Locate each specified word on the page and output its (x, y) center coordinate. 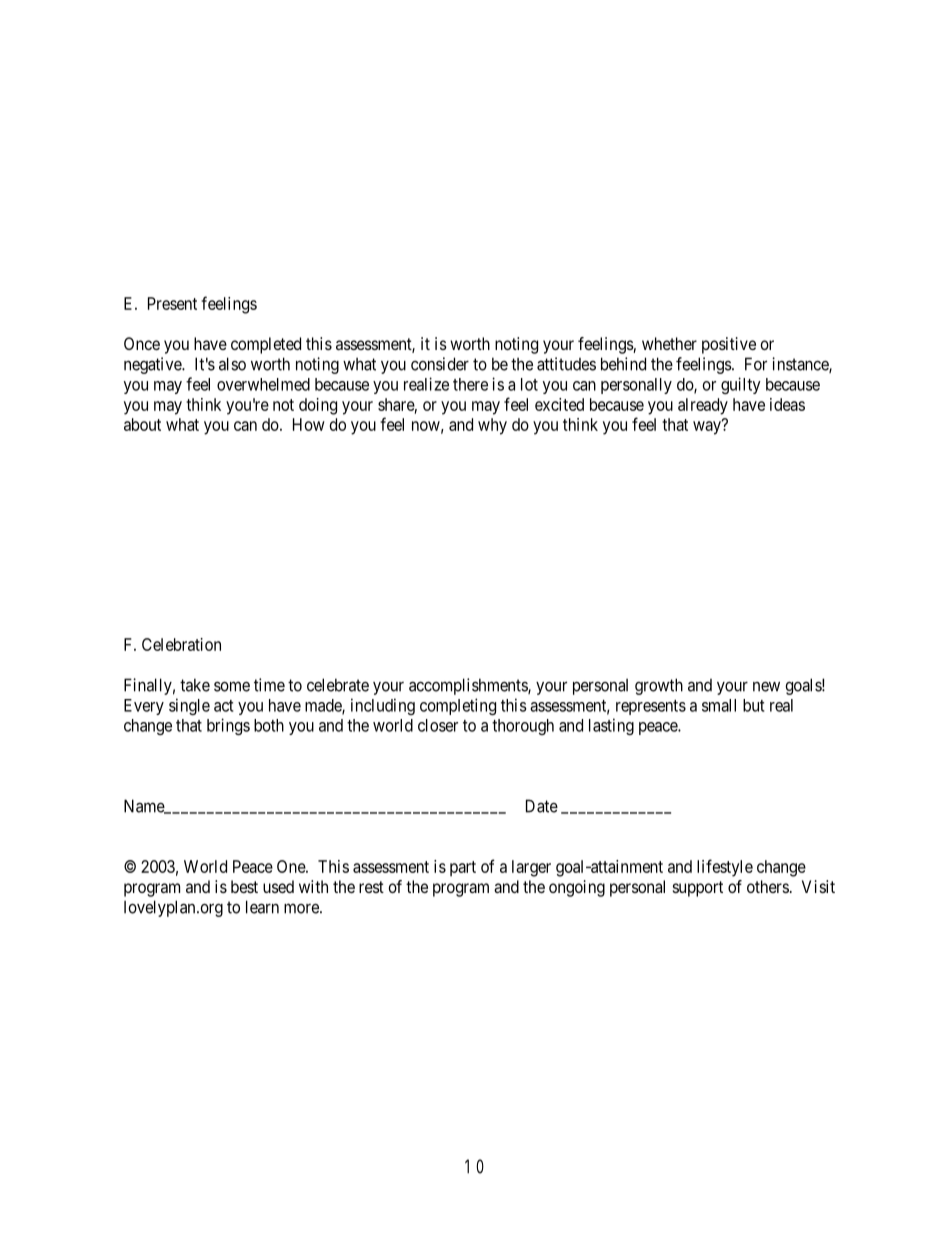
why (492, 426)
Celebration (181, 644)
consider (440, 364)
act (224, 706)
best (244, 886)
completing (458, 706)
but (754, 705)
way (708, 427)
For (756, 364)
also (232, 364)
